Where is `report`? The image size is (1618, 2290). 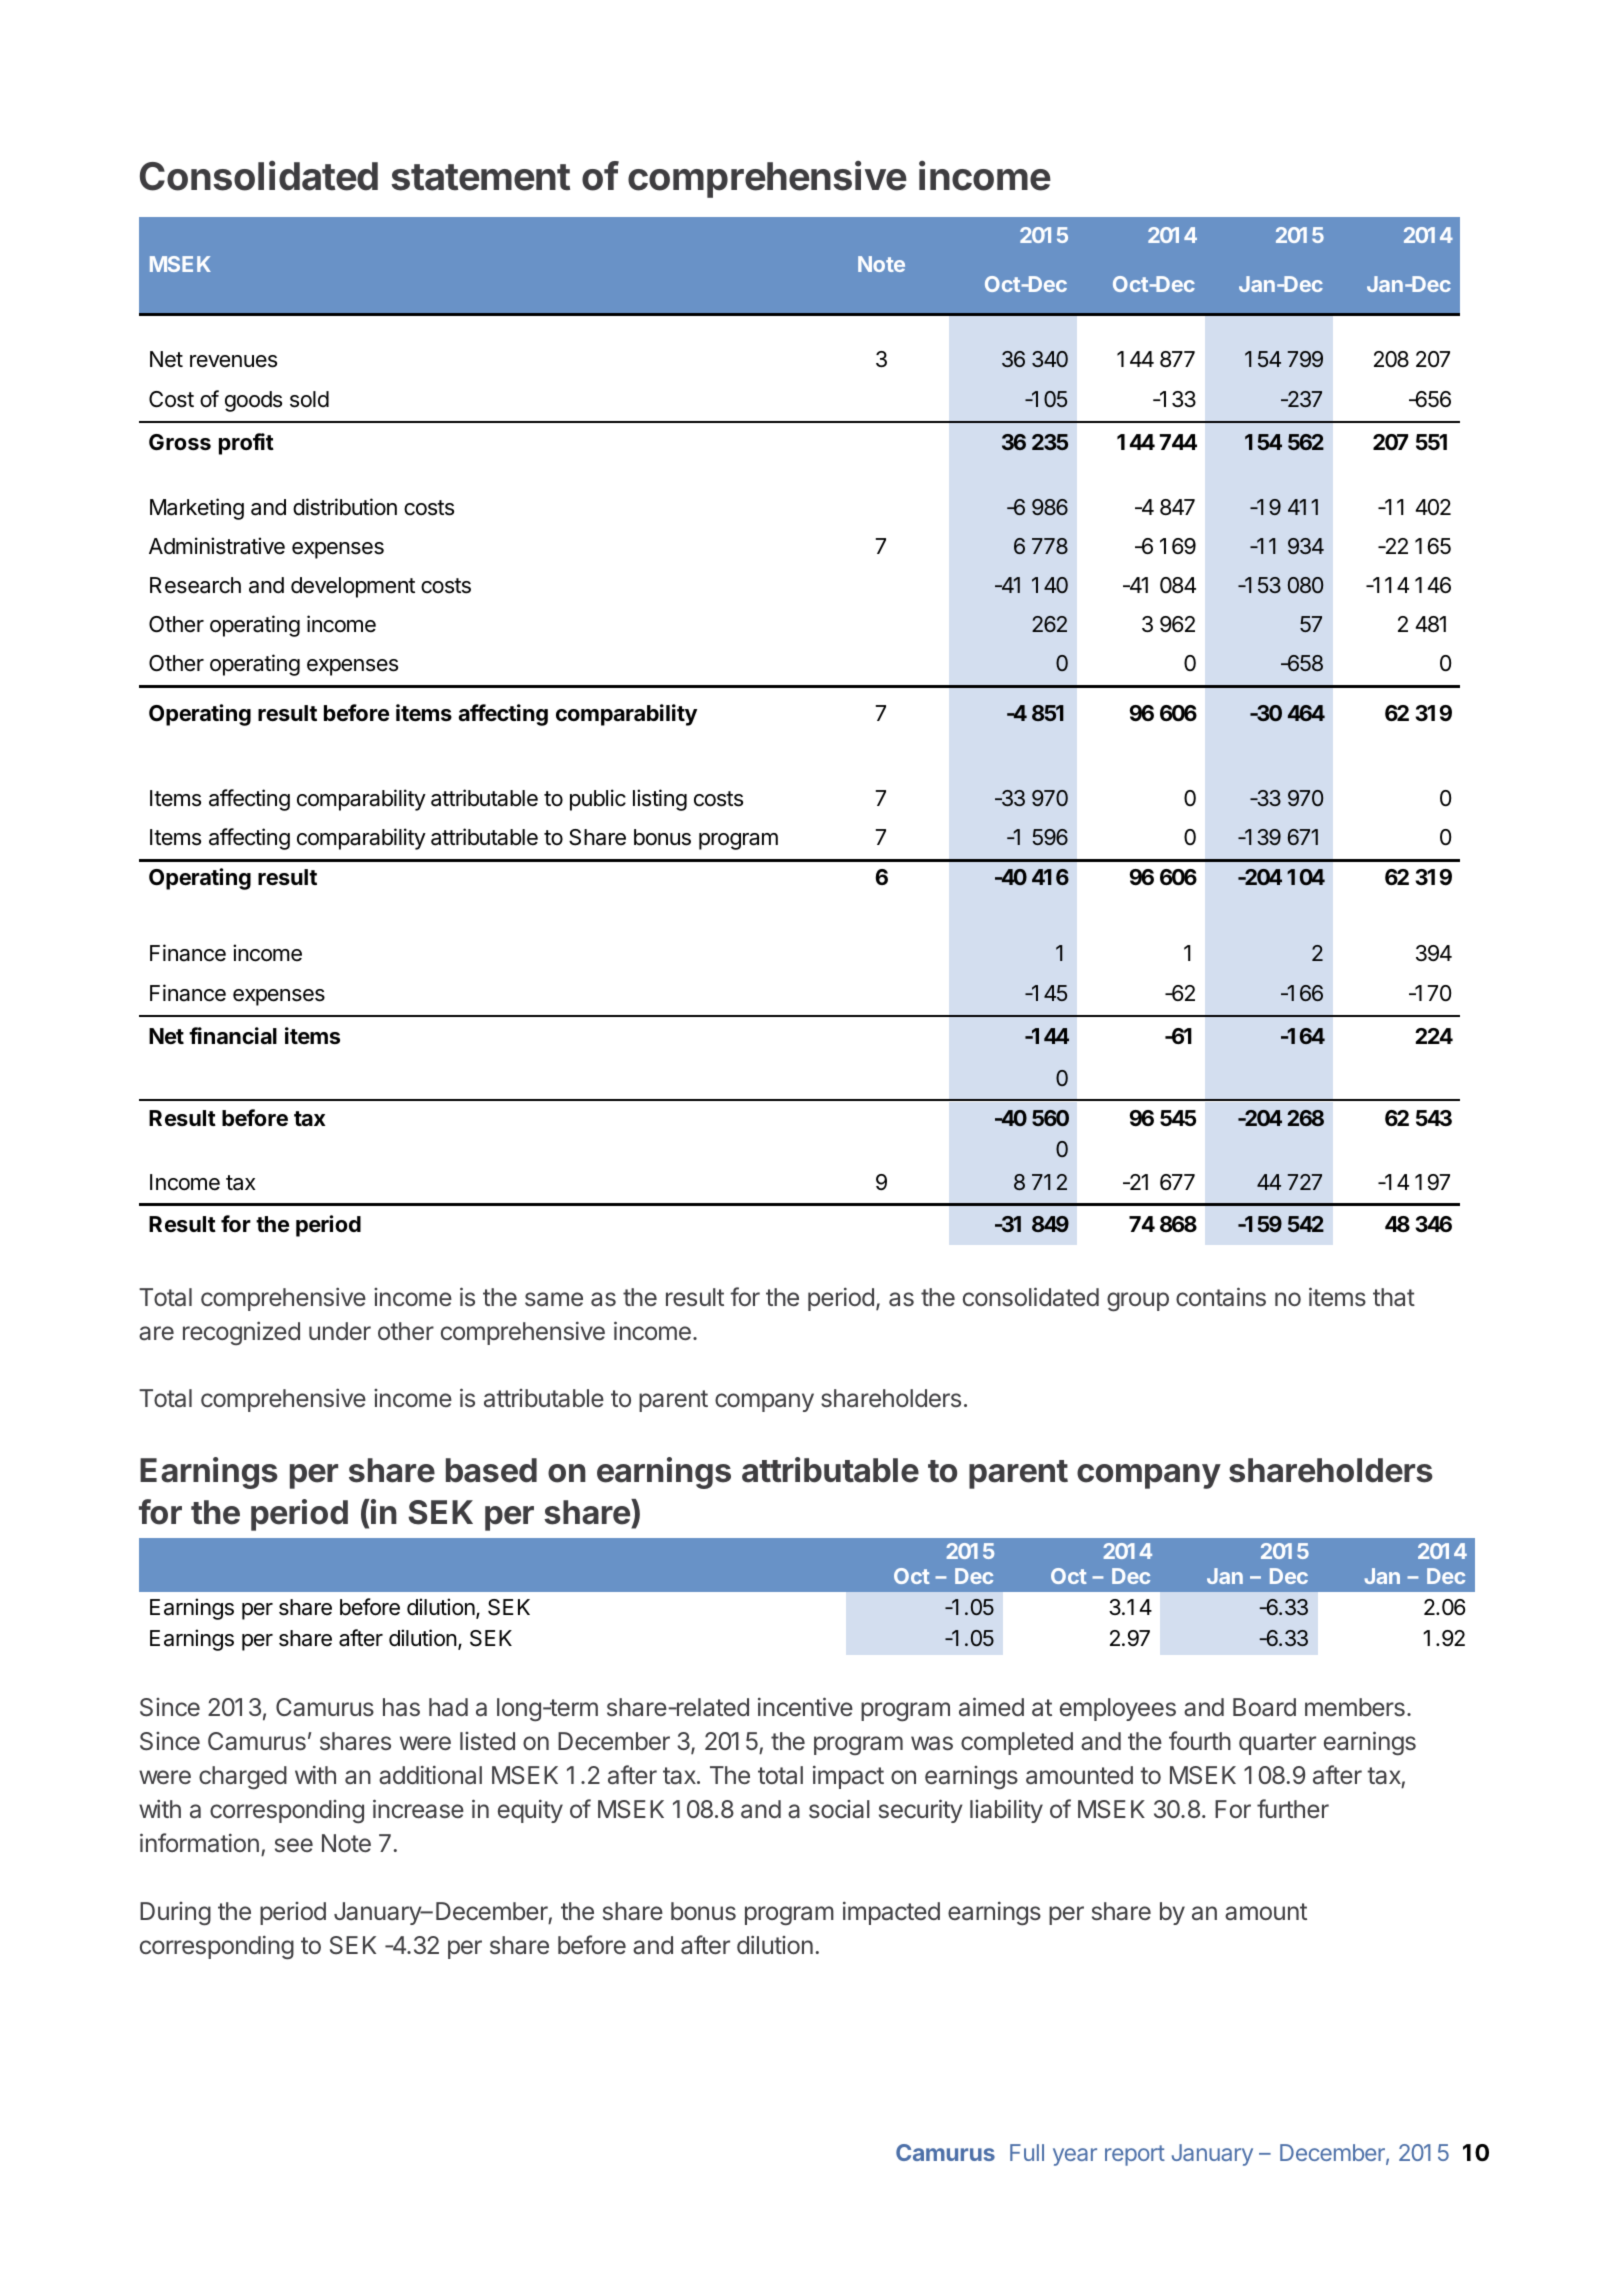 report is located at coordinates (1135, 2155).
